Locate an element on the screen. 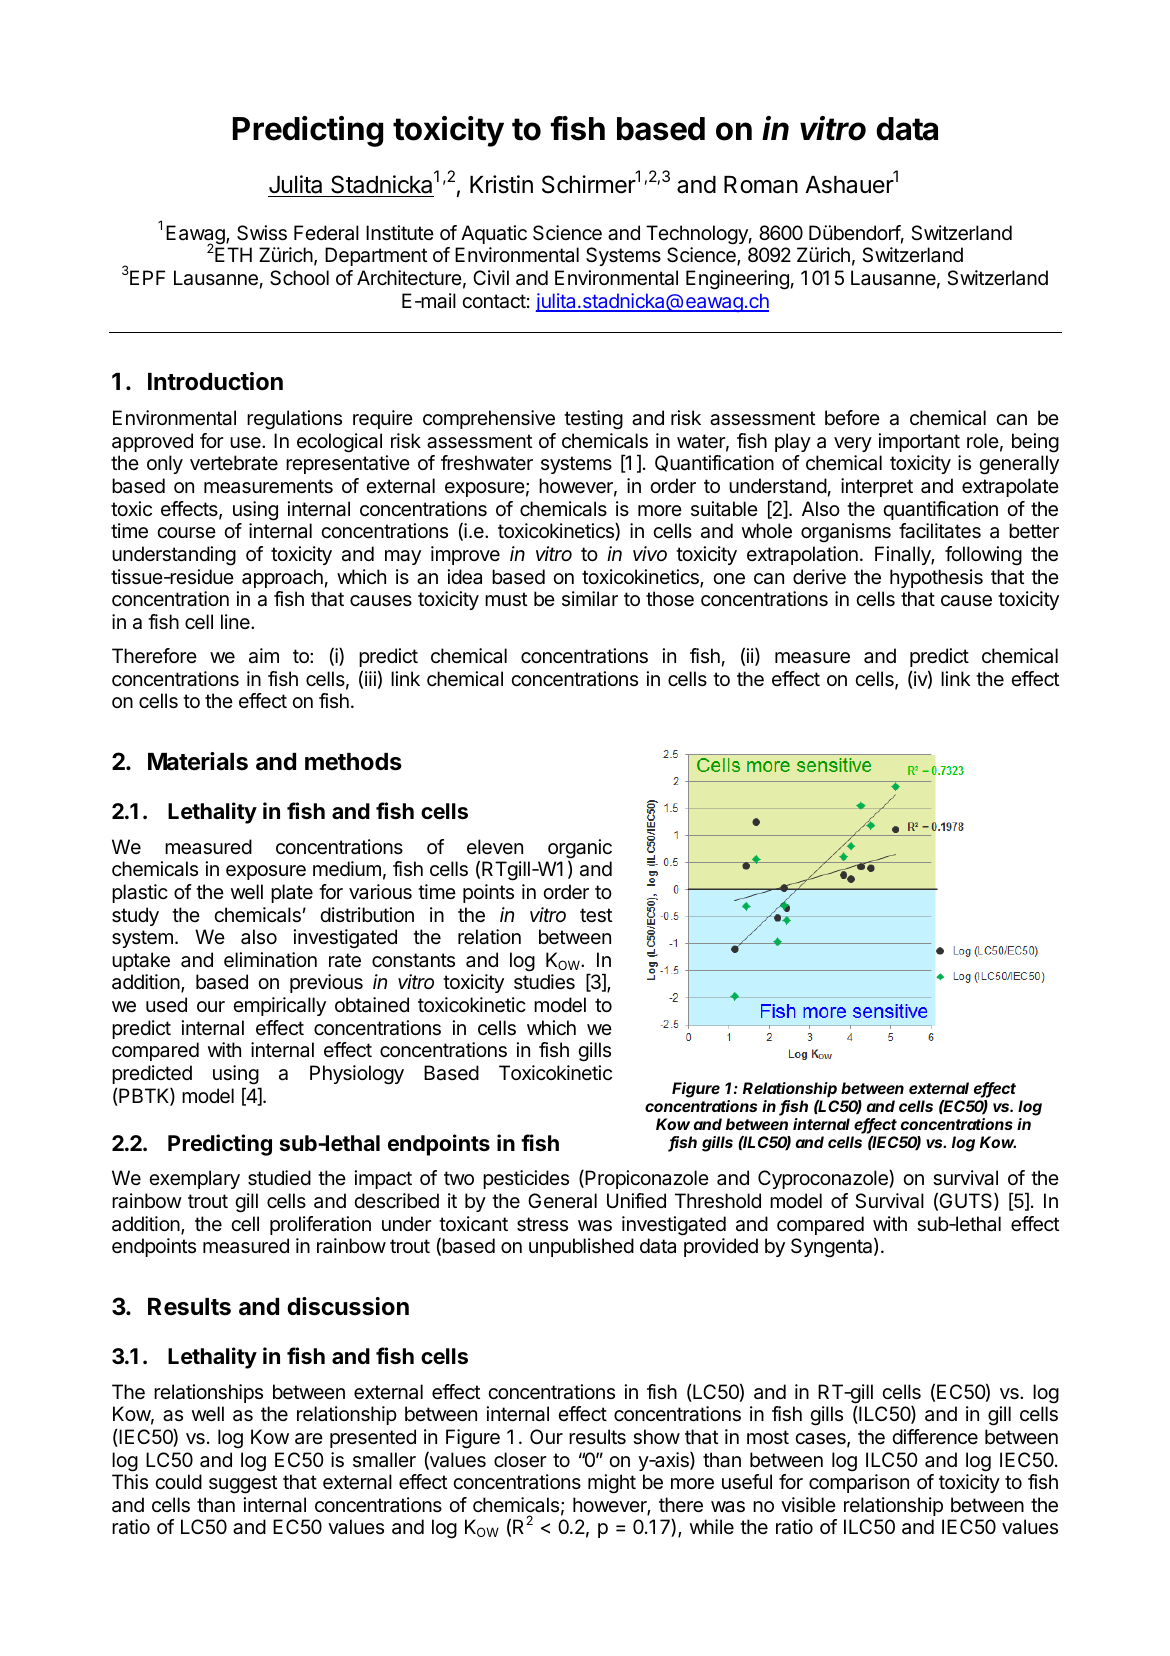 The image size is (1170, 1656). might is located at coordinates (612, 1484).
